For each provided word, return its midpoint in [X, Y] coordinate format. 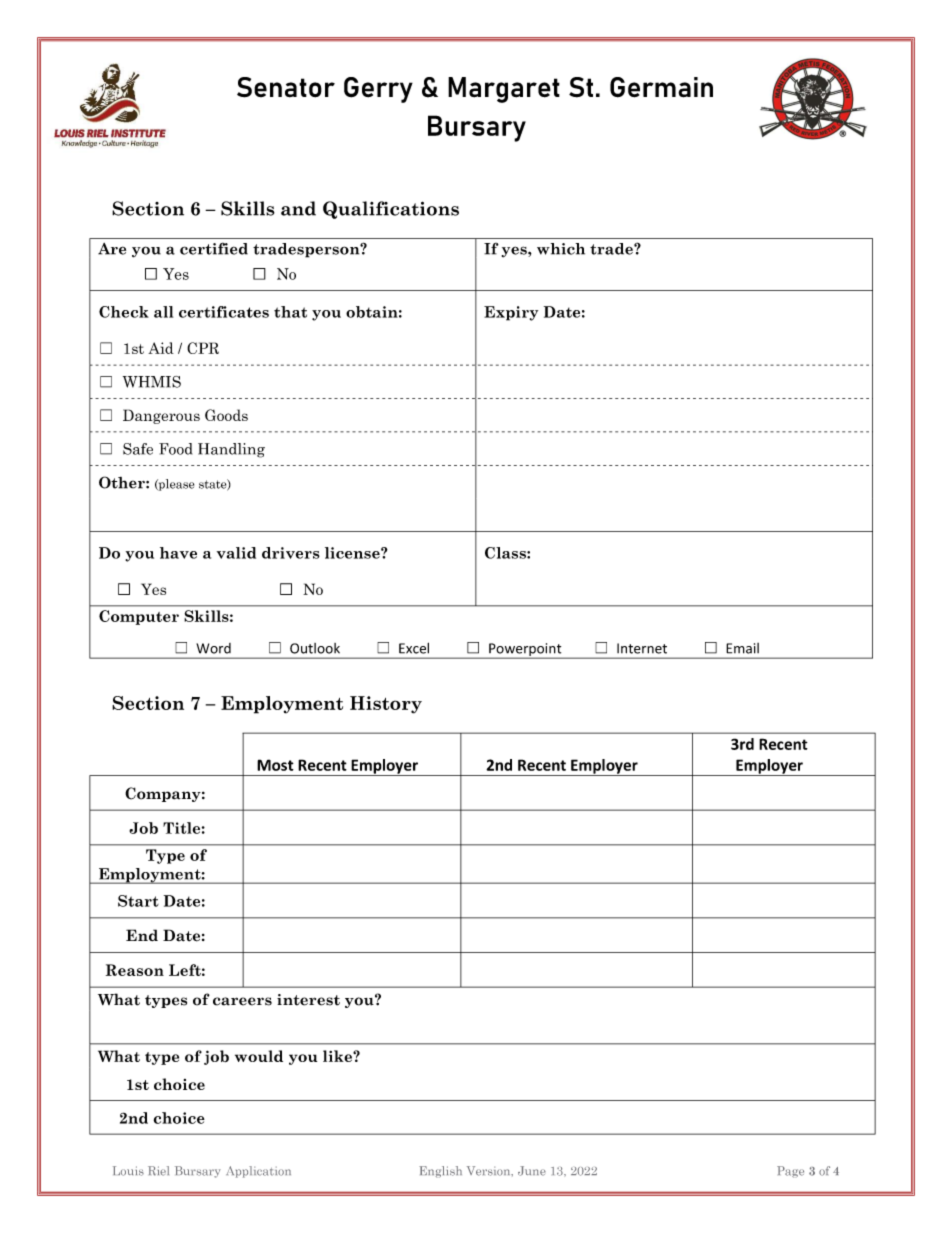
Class [506, 553]
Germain [661, 87]
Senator [286, 87]
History [386, 705]
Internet [642, 648]
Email [742, 648]
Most [275, 765]
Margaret [504, 90]
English [440, 1172]
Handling [231, 450]
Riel [158, 1171]
